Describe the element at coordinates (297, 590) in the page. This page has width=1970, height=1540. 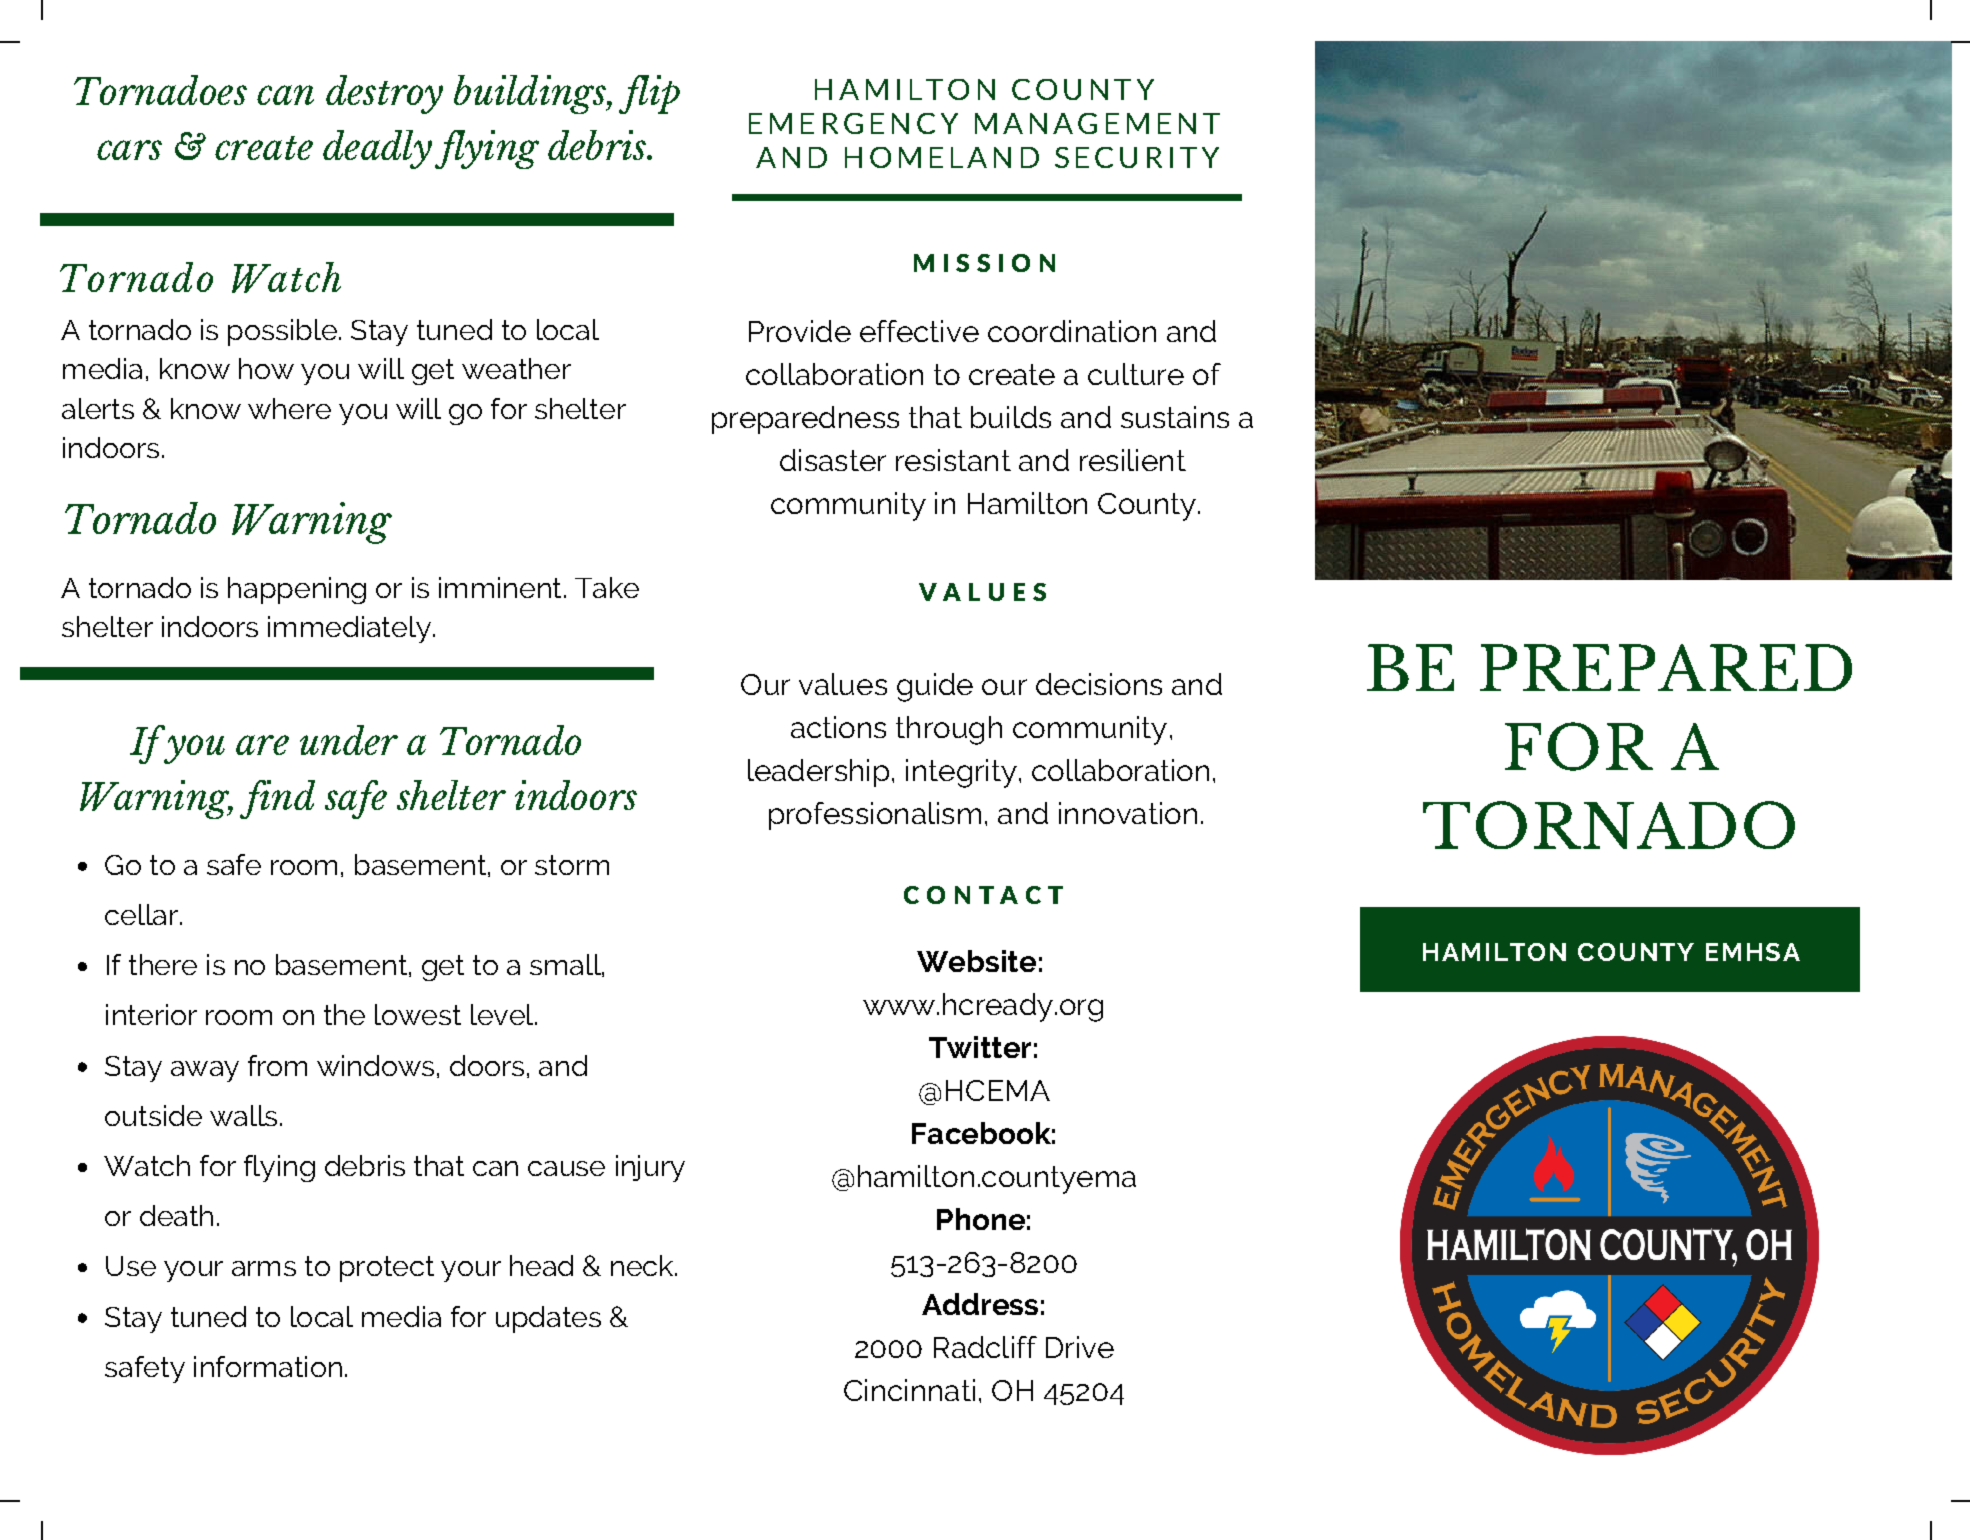
I see `happening` at that location.
